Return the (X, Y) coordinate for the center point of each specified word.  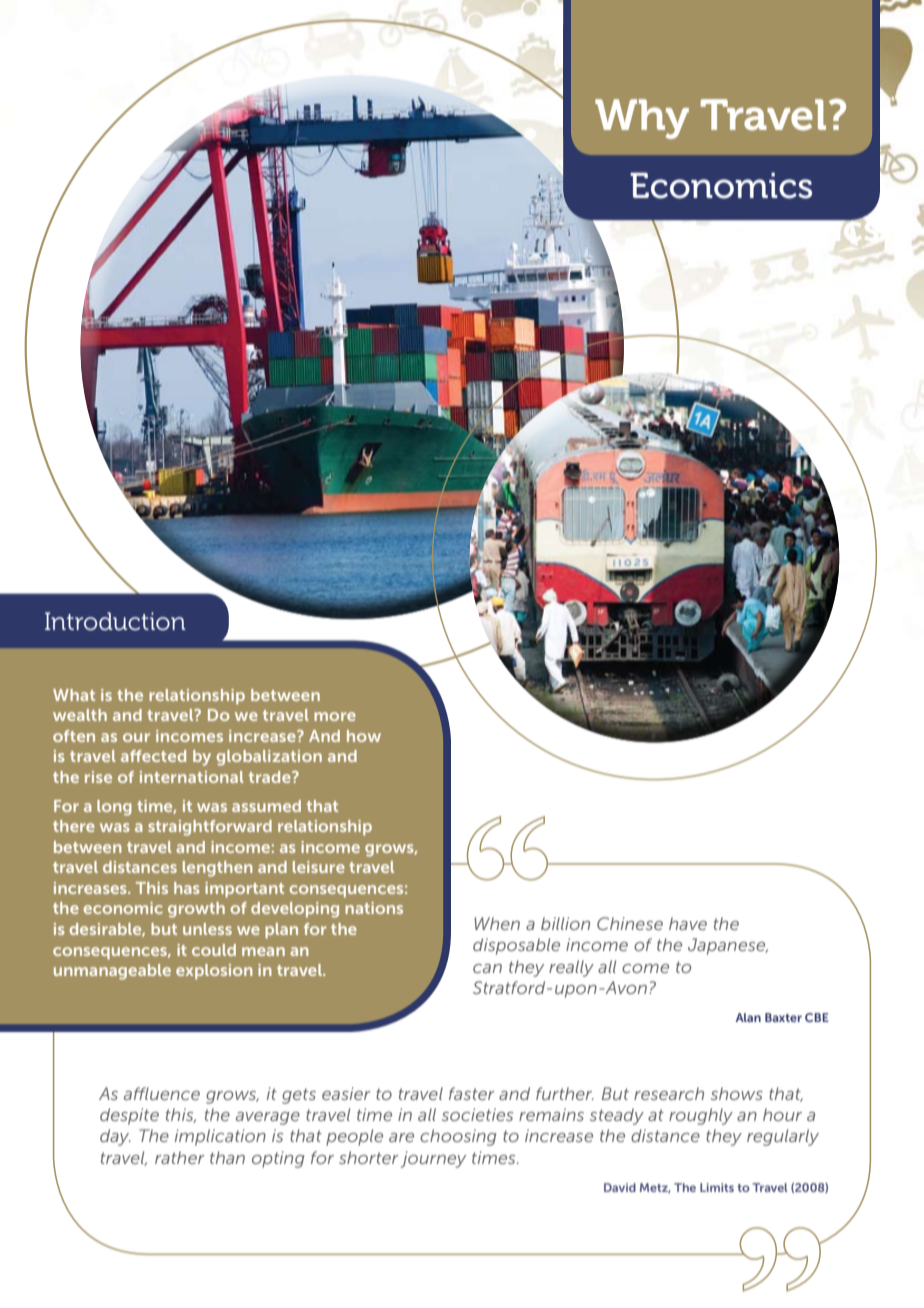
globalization (269, 758)
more (335, 716)
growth (196, 910)
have (688, 923)
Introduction (115, 621)
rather (180, 1157)
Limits (717, 1187)
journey (433, 1159)
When (497, 923)
